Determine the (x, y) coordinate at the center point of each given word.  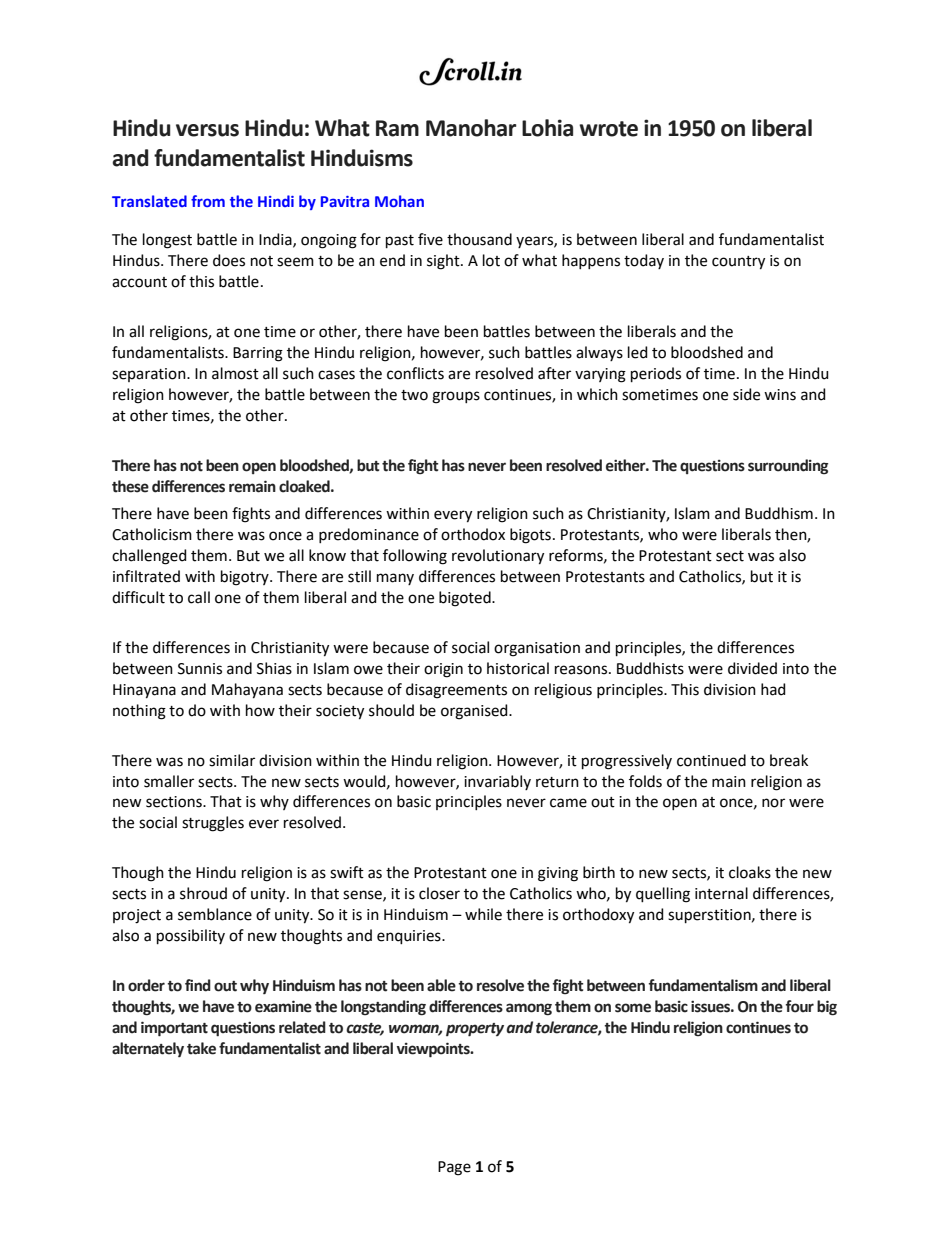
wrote (608, 129)
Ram (397, 128)
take (201, 1048)
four (800, 1006)
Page (454, 1168)
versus (207, 130)
